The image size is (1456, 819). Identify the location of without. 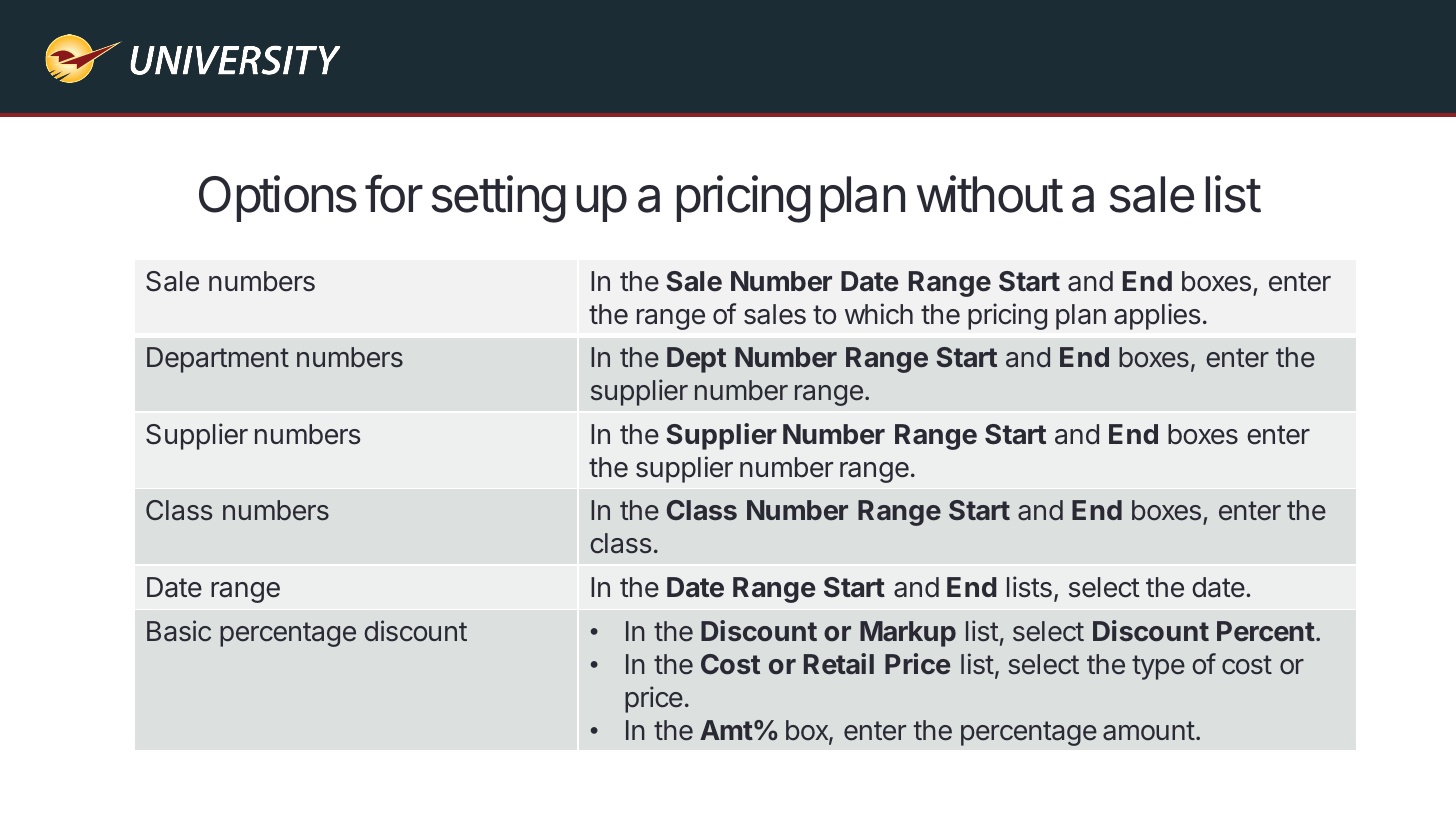
(990, 194).
